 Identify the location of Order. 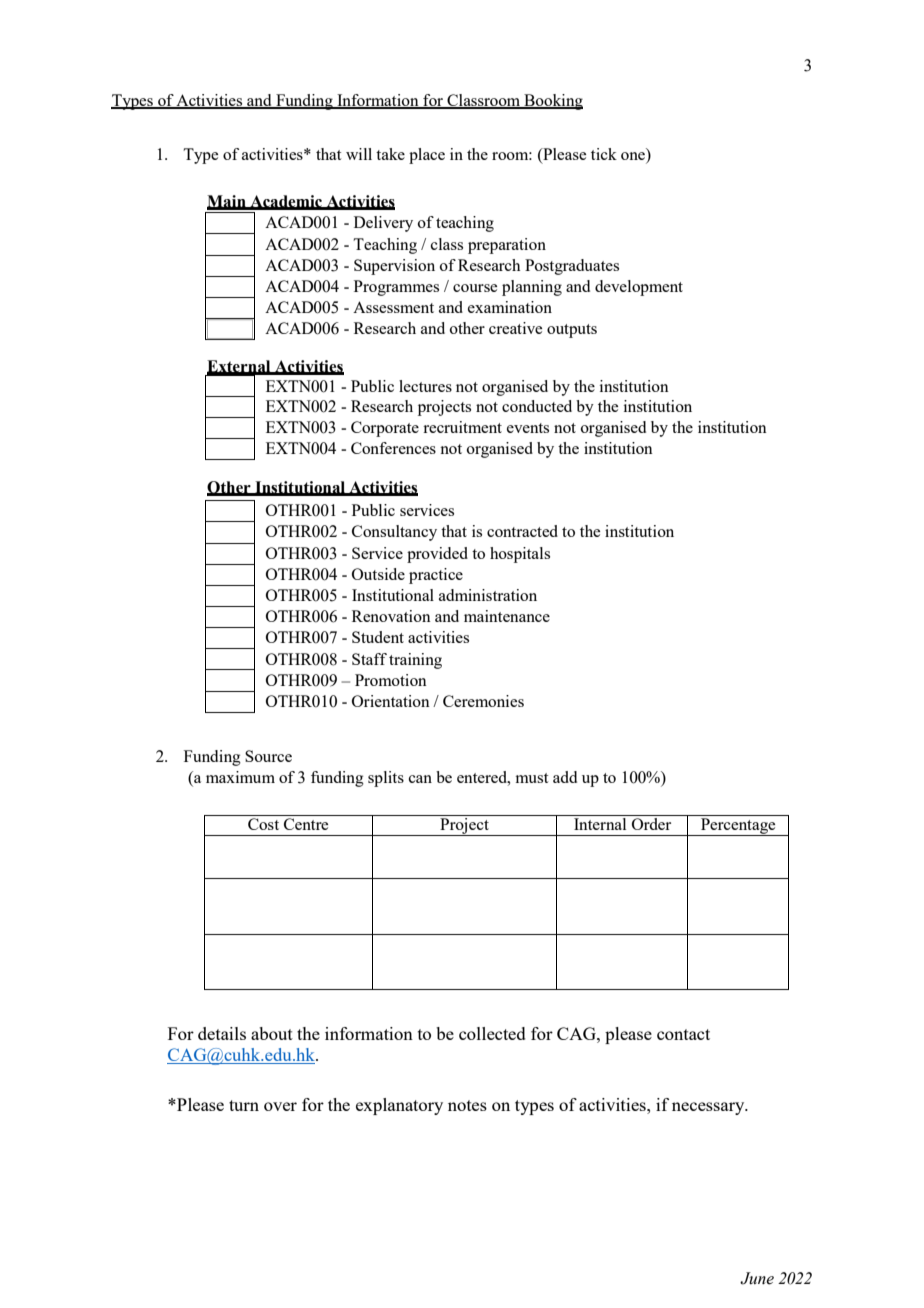
(651, 824).
